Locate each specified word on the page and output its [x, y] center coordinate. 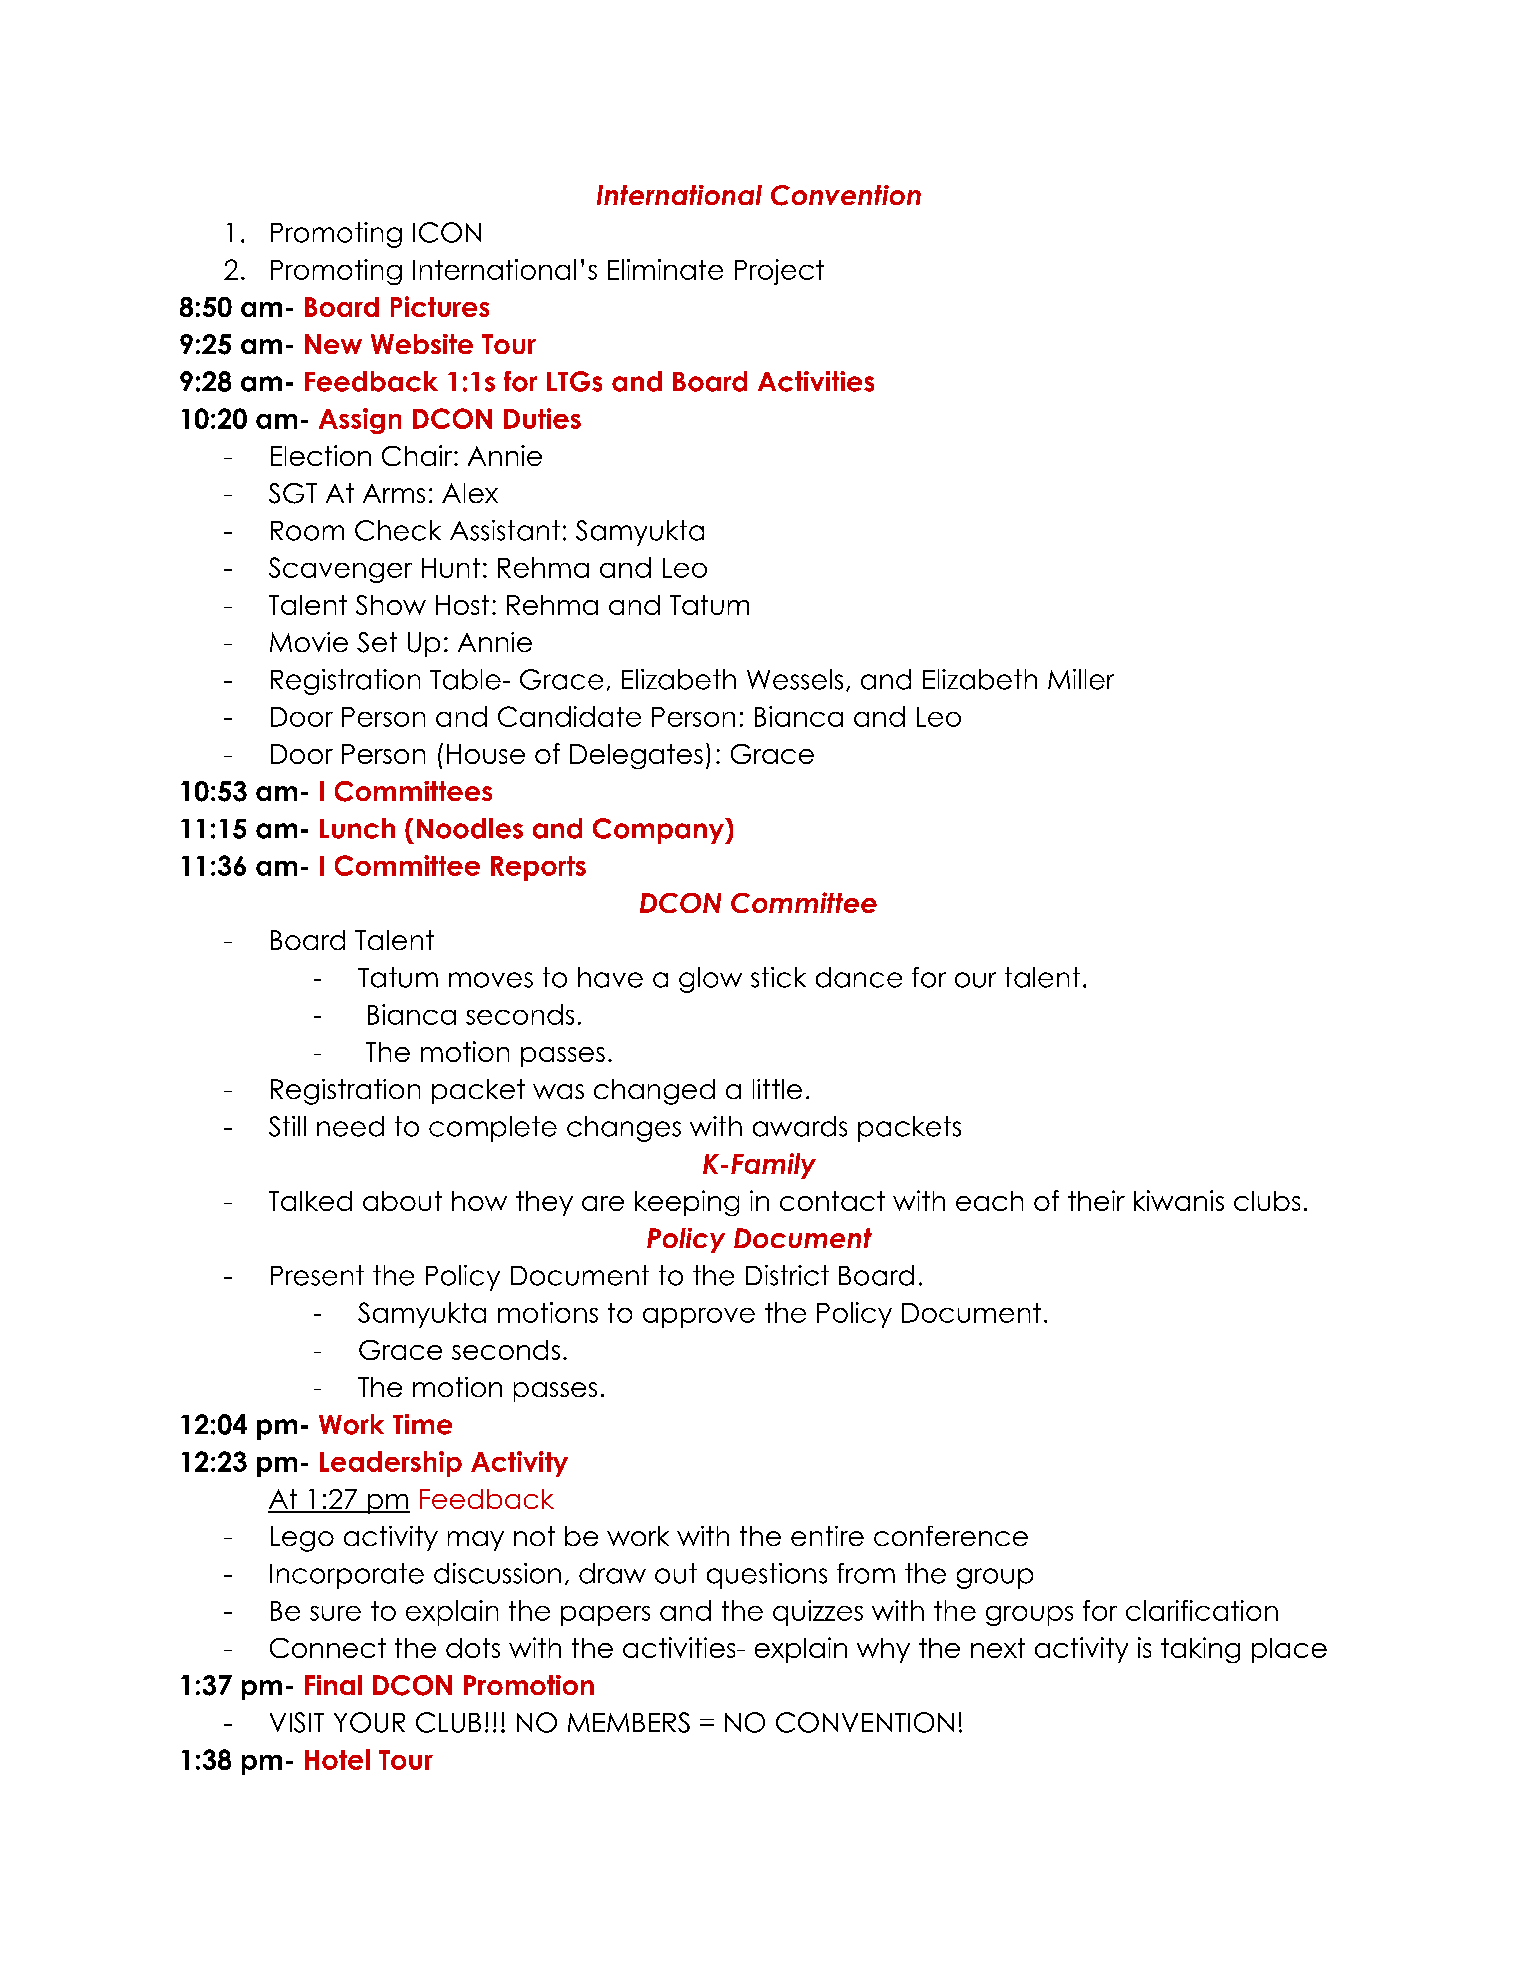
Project [779, 272]
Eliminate [665, 269]
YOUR [369, 1722]
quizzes [818, 1613]
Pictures [440, 306]
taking [1200, 1650]
